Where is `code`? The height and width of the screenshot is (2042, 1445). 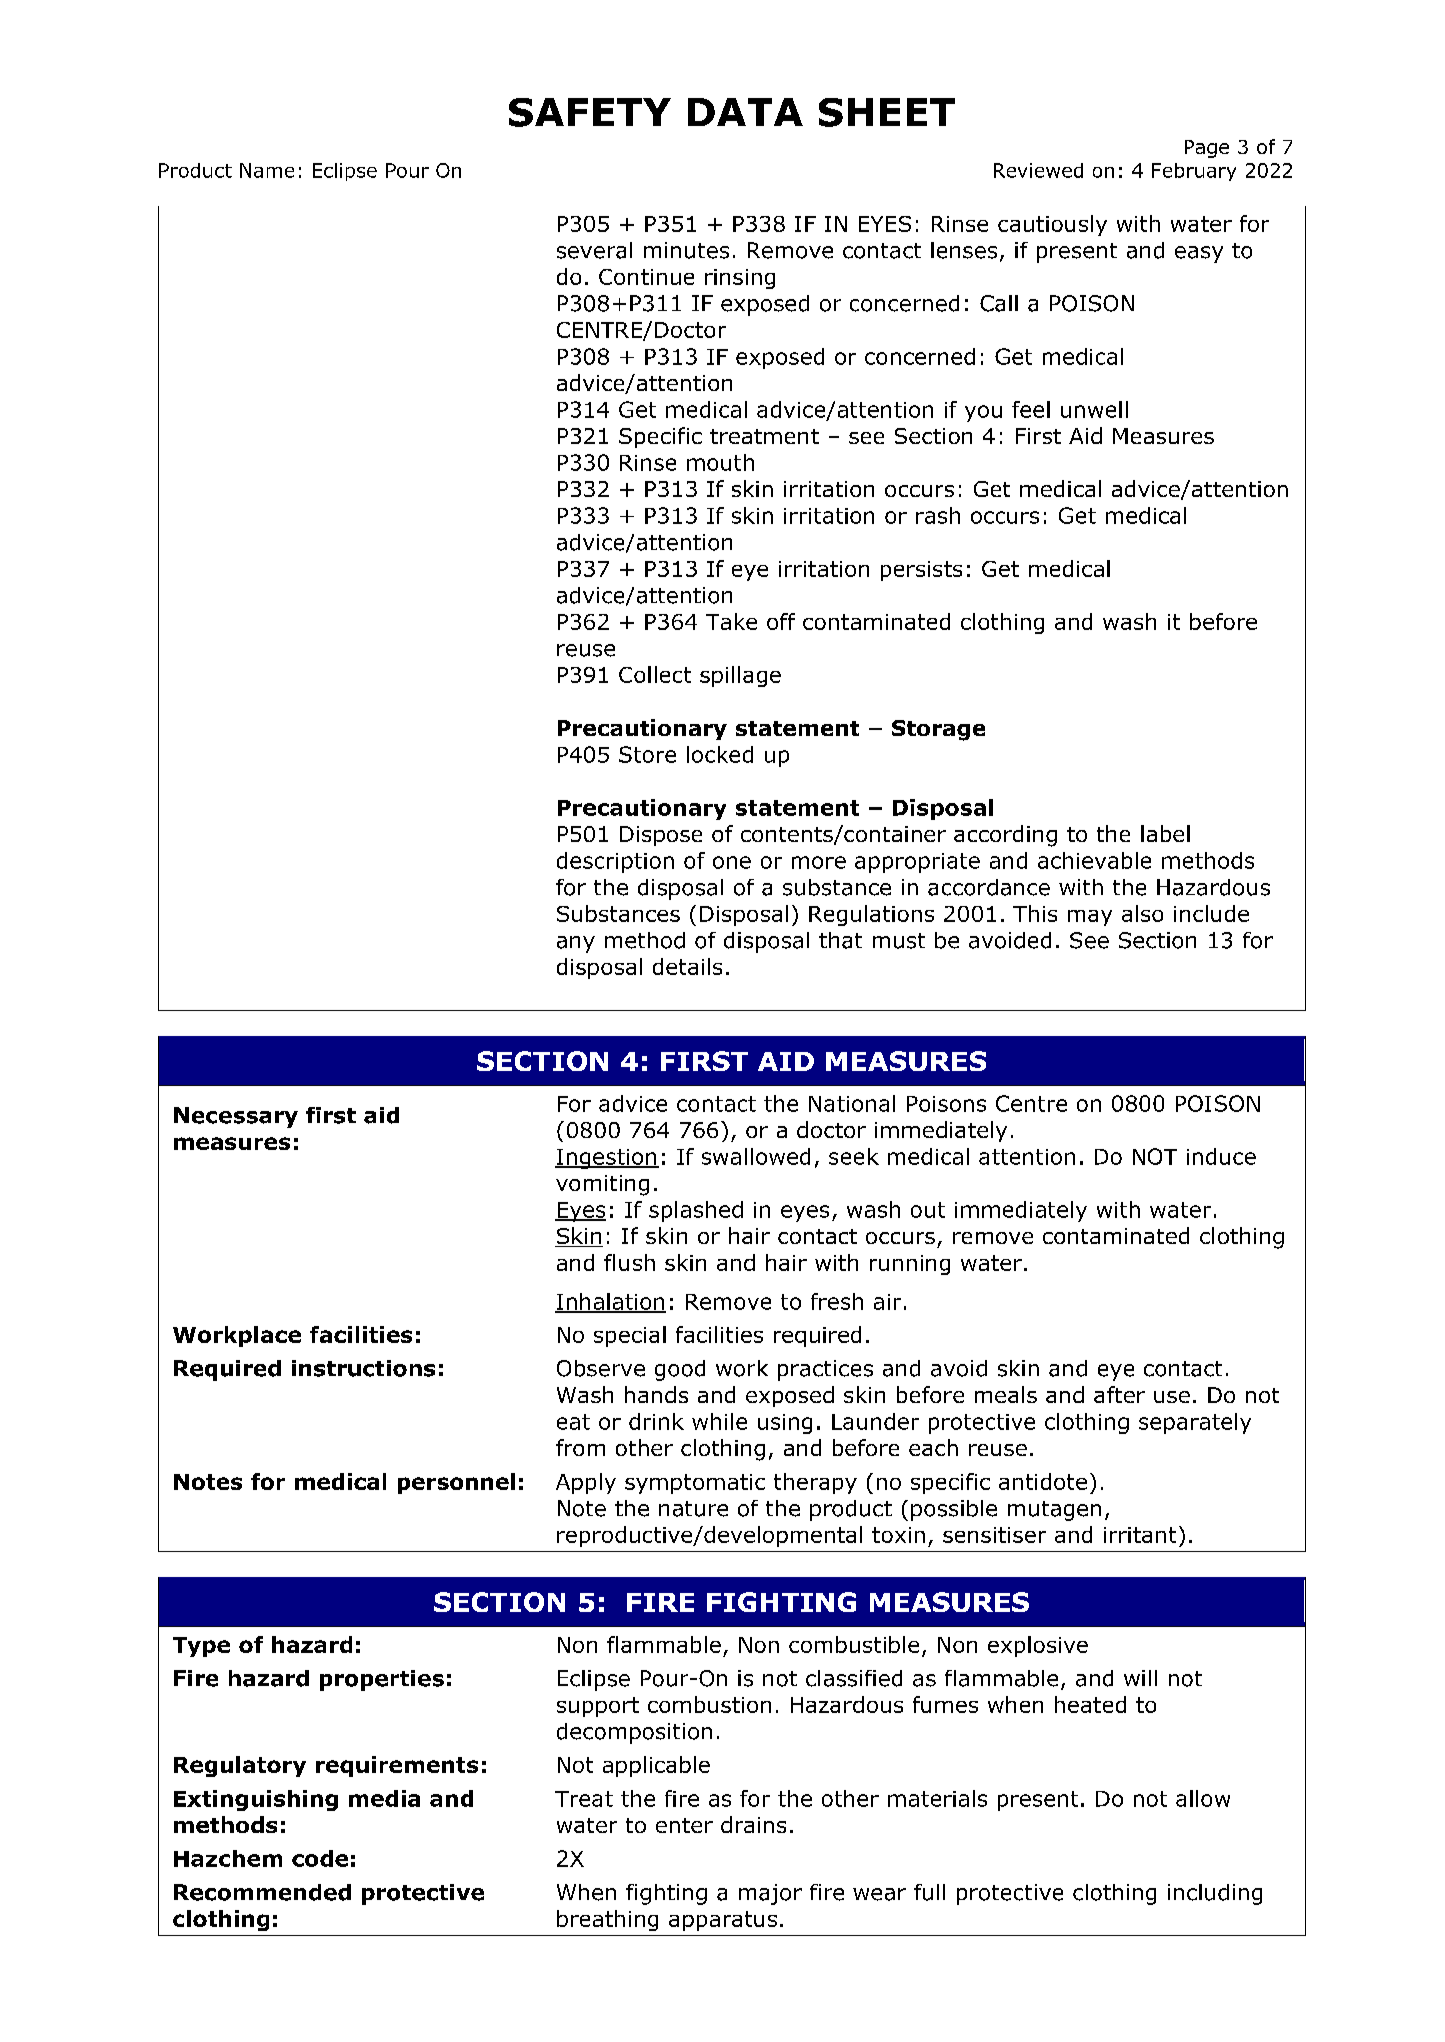 code is located at coordinates (320, 1858).
